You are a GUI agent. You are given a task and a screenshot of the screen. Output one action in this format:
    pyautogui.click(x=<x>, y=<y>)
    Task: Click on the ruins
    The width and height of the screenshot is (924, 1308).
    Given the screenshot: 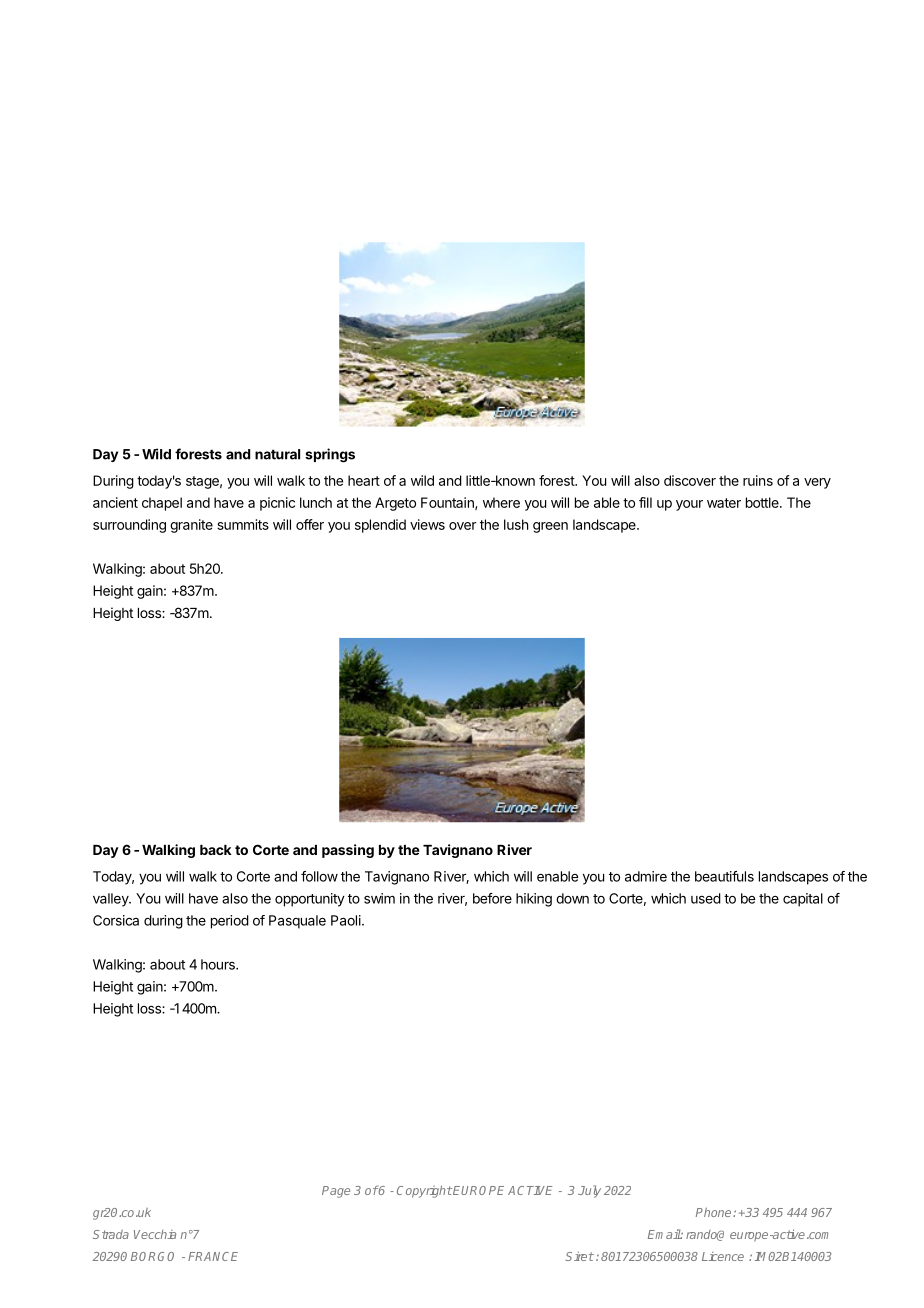 What is the action you would take?
    pyautogui.click(x=758, y=480)
